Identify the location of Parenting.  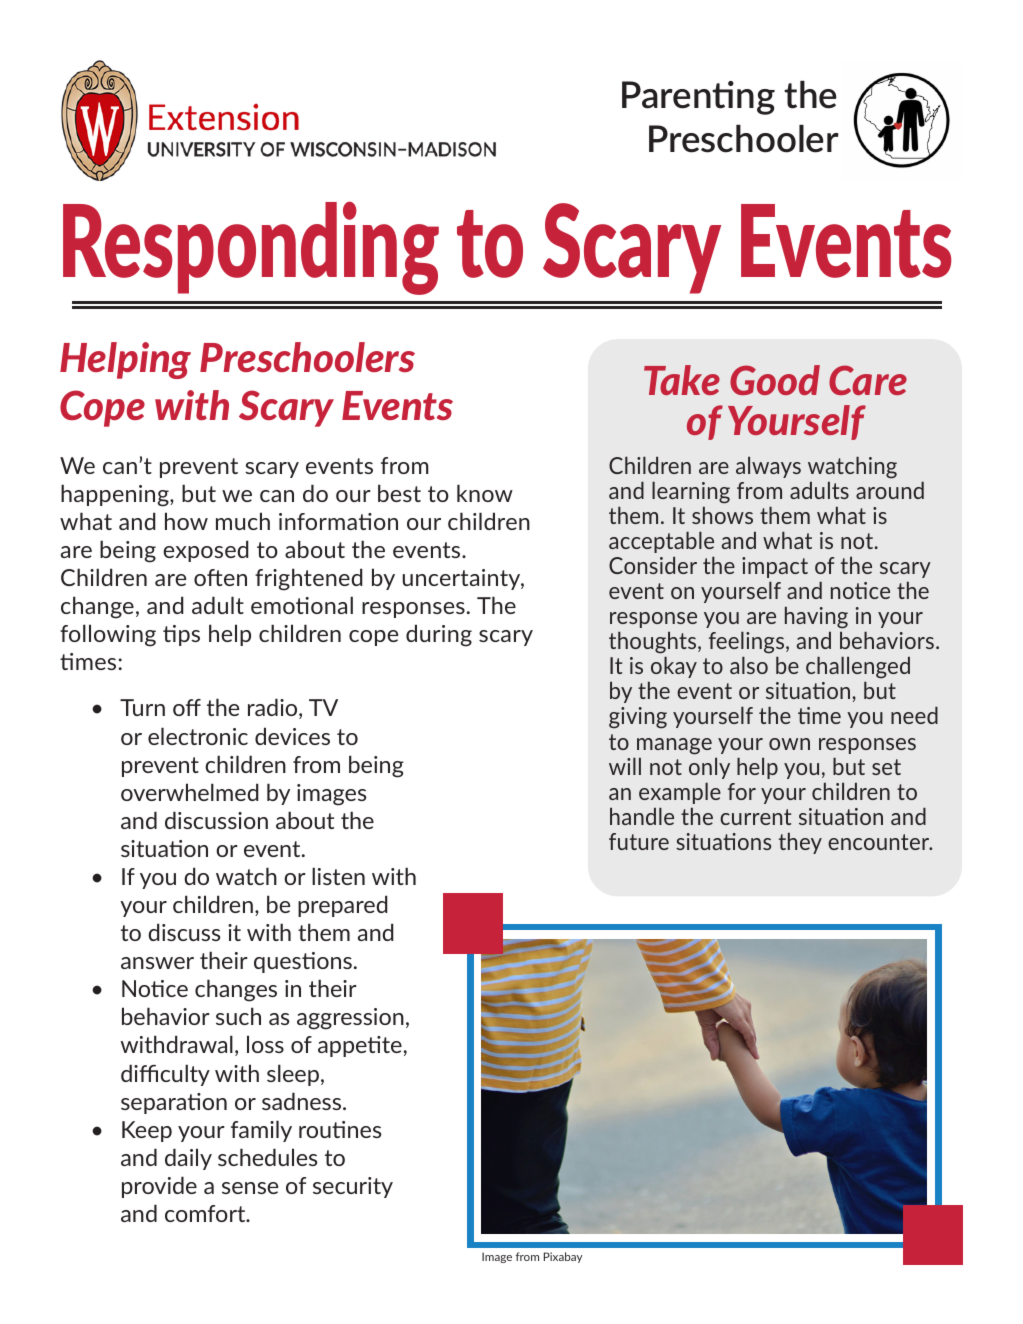
(698, 98).
